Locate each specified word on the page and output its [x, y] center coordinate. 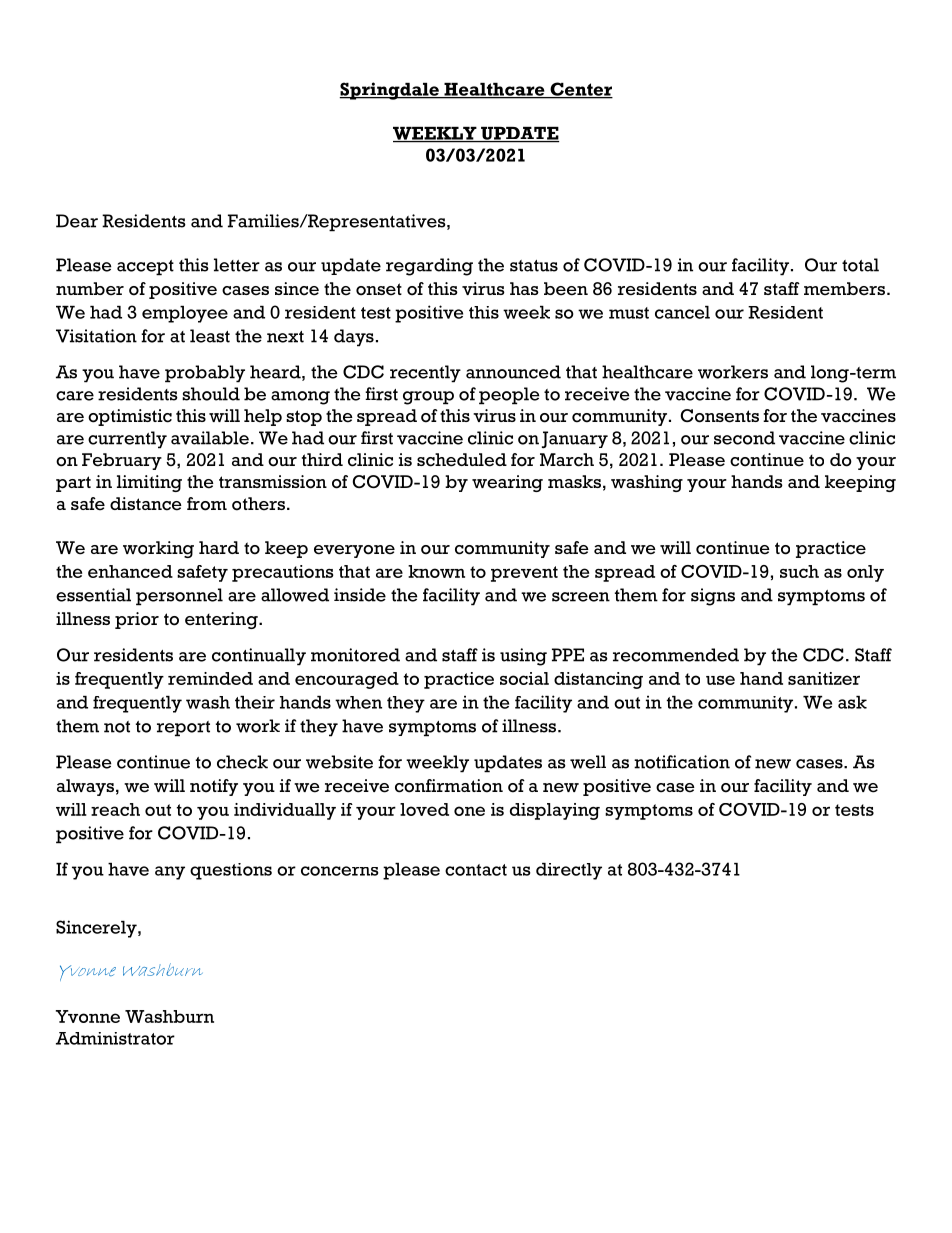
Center [580, 90]
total [860, 265]
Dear [77, 221]
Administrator [115, 1038]
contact [476, 870]
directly [569, 871]
